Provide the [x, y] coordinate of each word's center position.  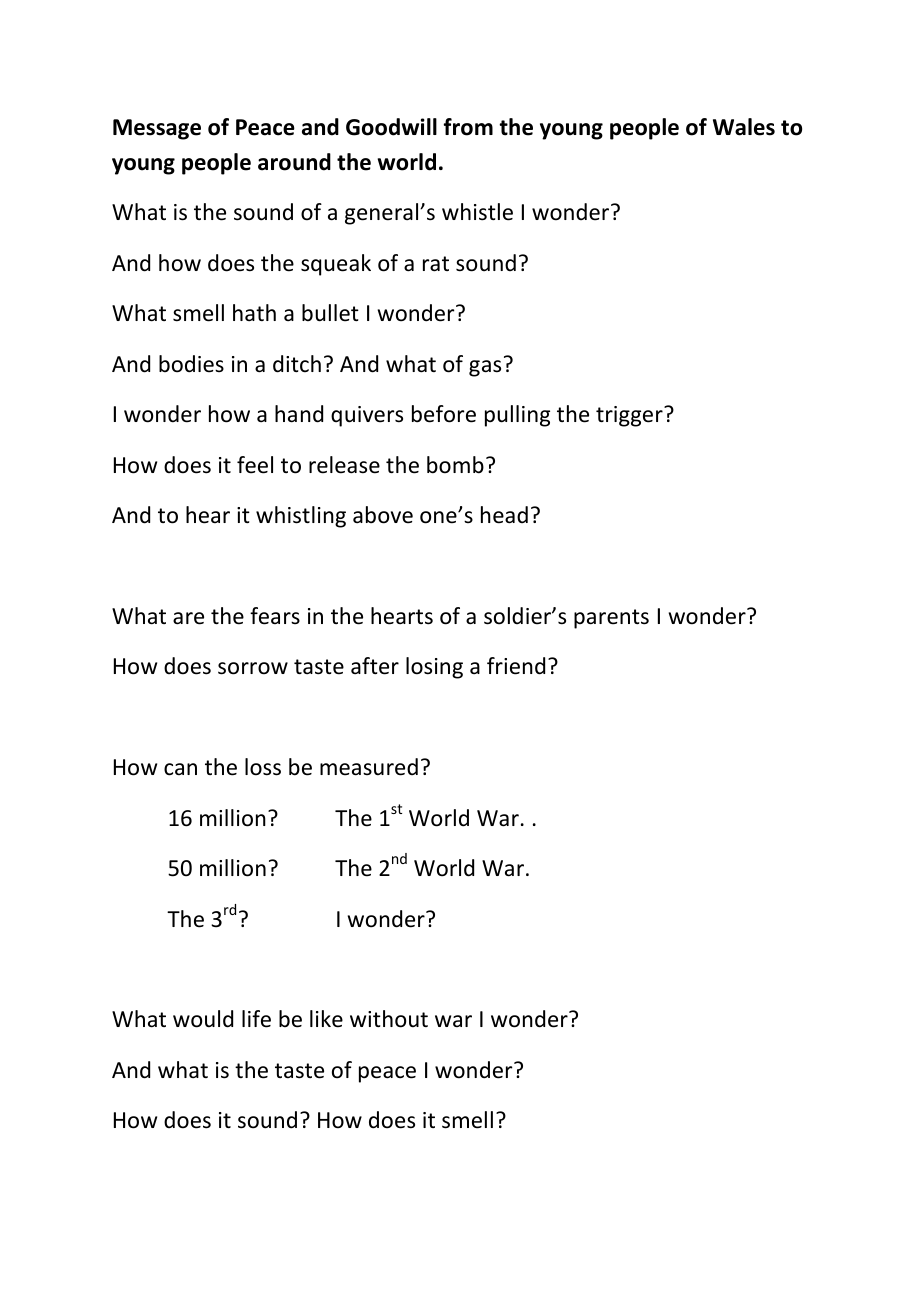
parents [611, 619]
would [203, 1019]
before [444, 414]
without [389, 1019]
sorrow [253, 668]
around [294, 162]
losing [434, 668]
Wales [744, 127]
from [468, 127]
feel [255, 465]
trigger [630, 416]
